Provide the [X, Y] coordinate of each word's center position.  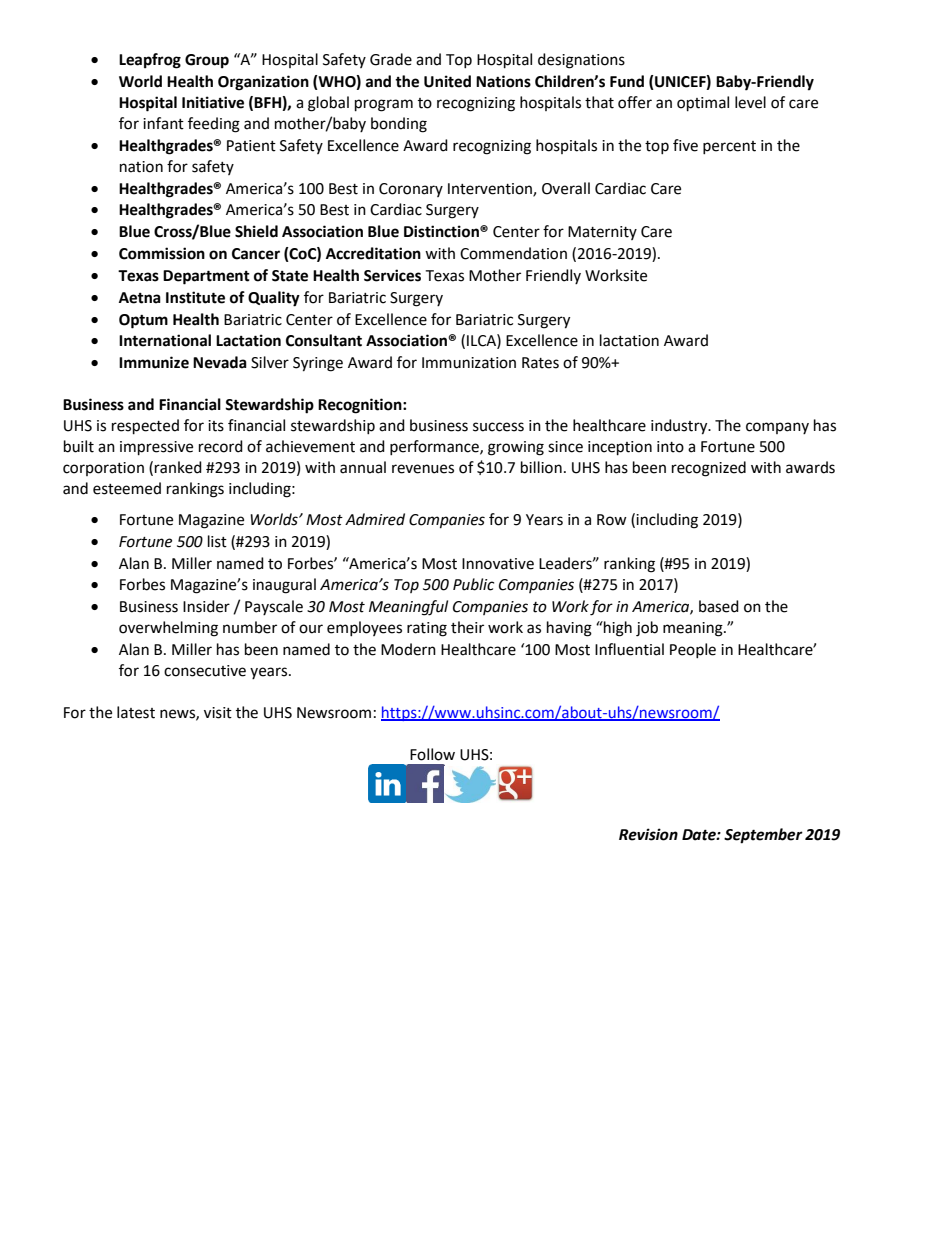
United [447, 81]
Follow [432, 754]
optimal [703, 104]
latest [136, 712]
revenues [423, 469]
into [670, 447]
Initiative [213, 102]
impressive [156, 448]
